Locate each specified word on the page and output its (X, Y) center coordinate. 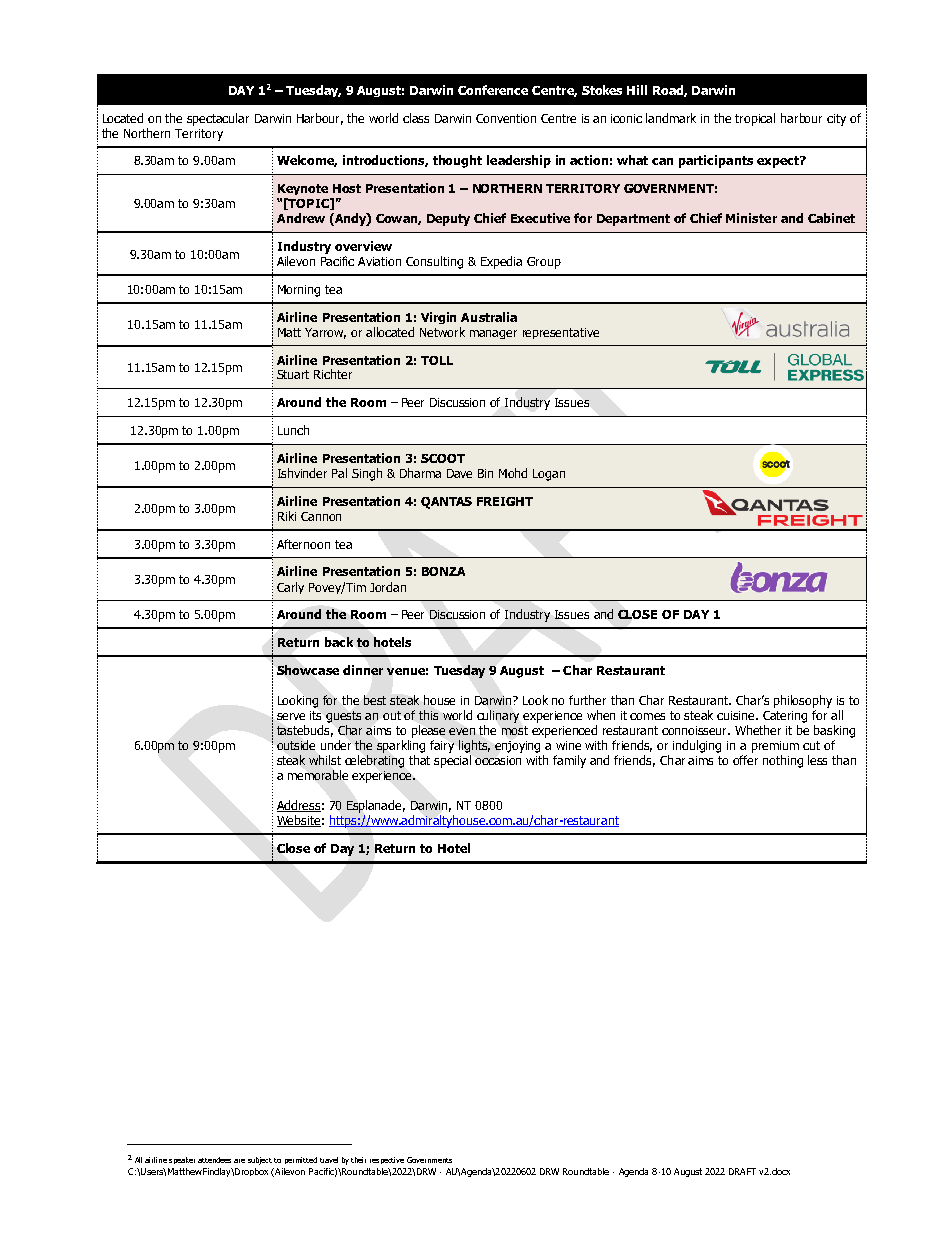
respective (387, 1160)
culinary (498, 716)
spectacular (218, 119)
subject (260, 1161)
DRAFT (742, 1171)
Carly (290, 588)
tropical (755, 119)
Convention (506, 118)
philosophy (803, 701)
